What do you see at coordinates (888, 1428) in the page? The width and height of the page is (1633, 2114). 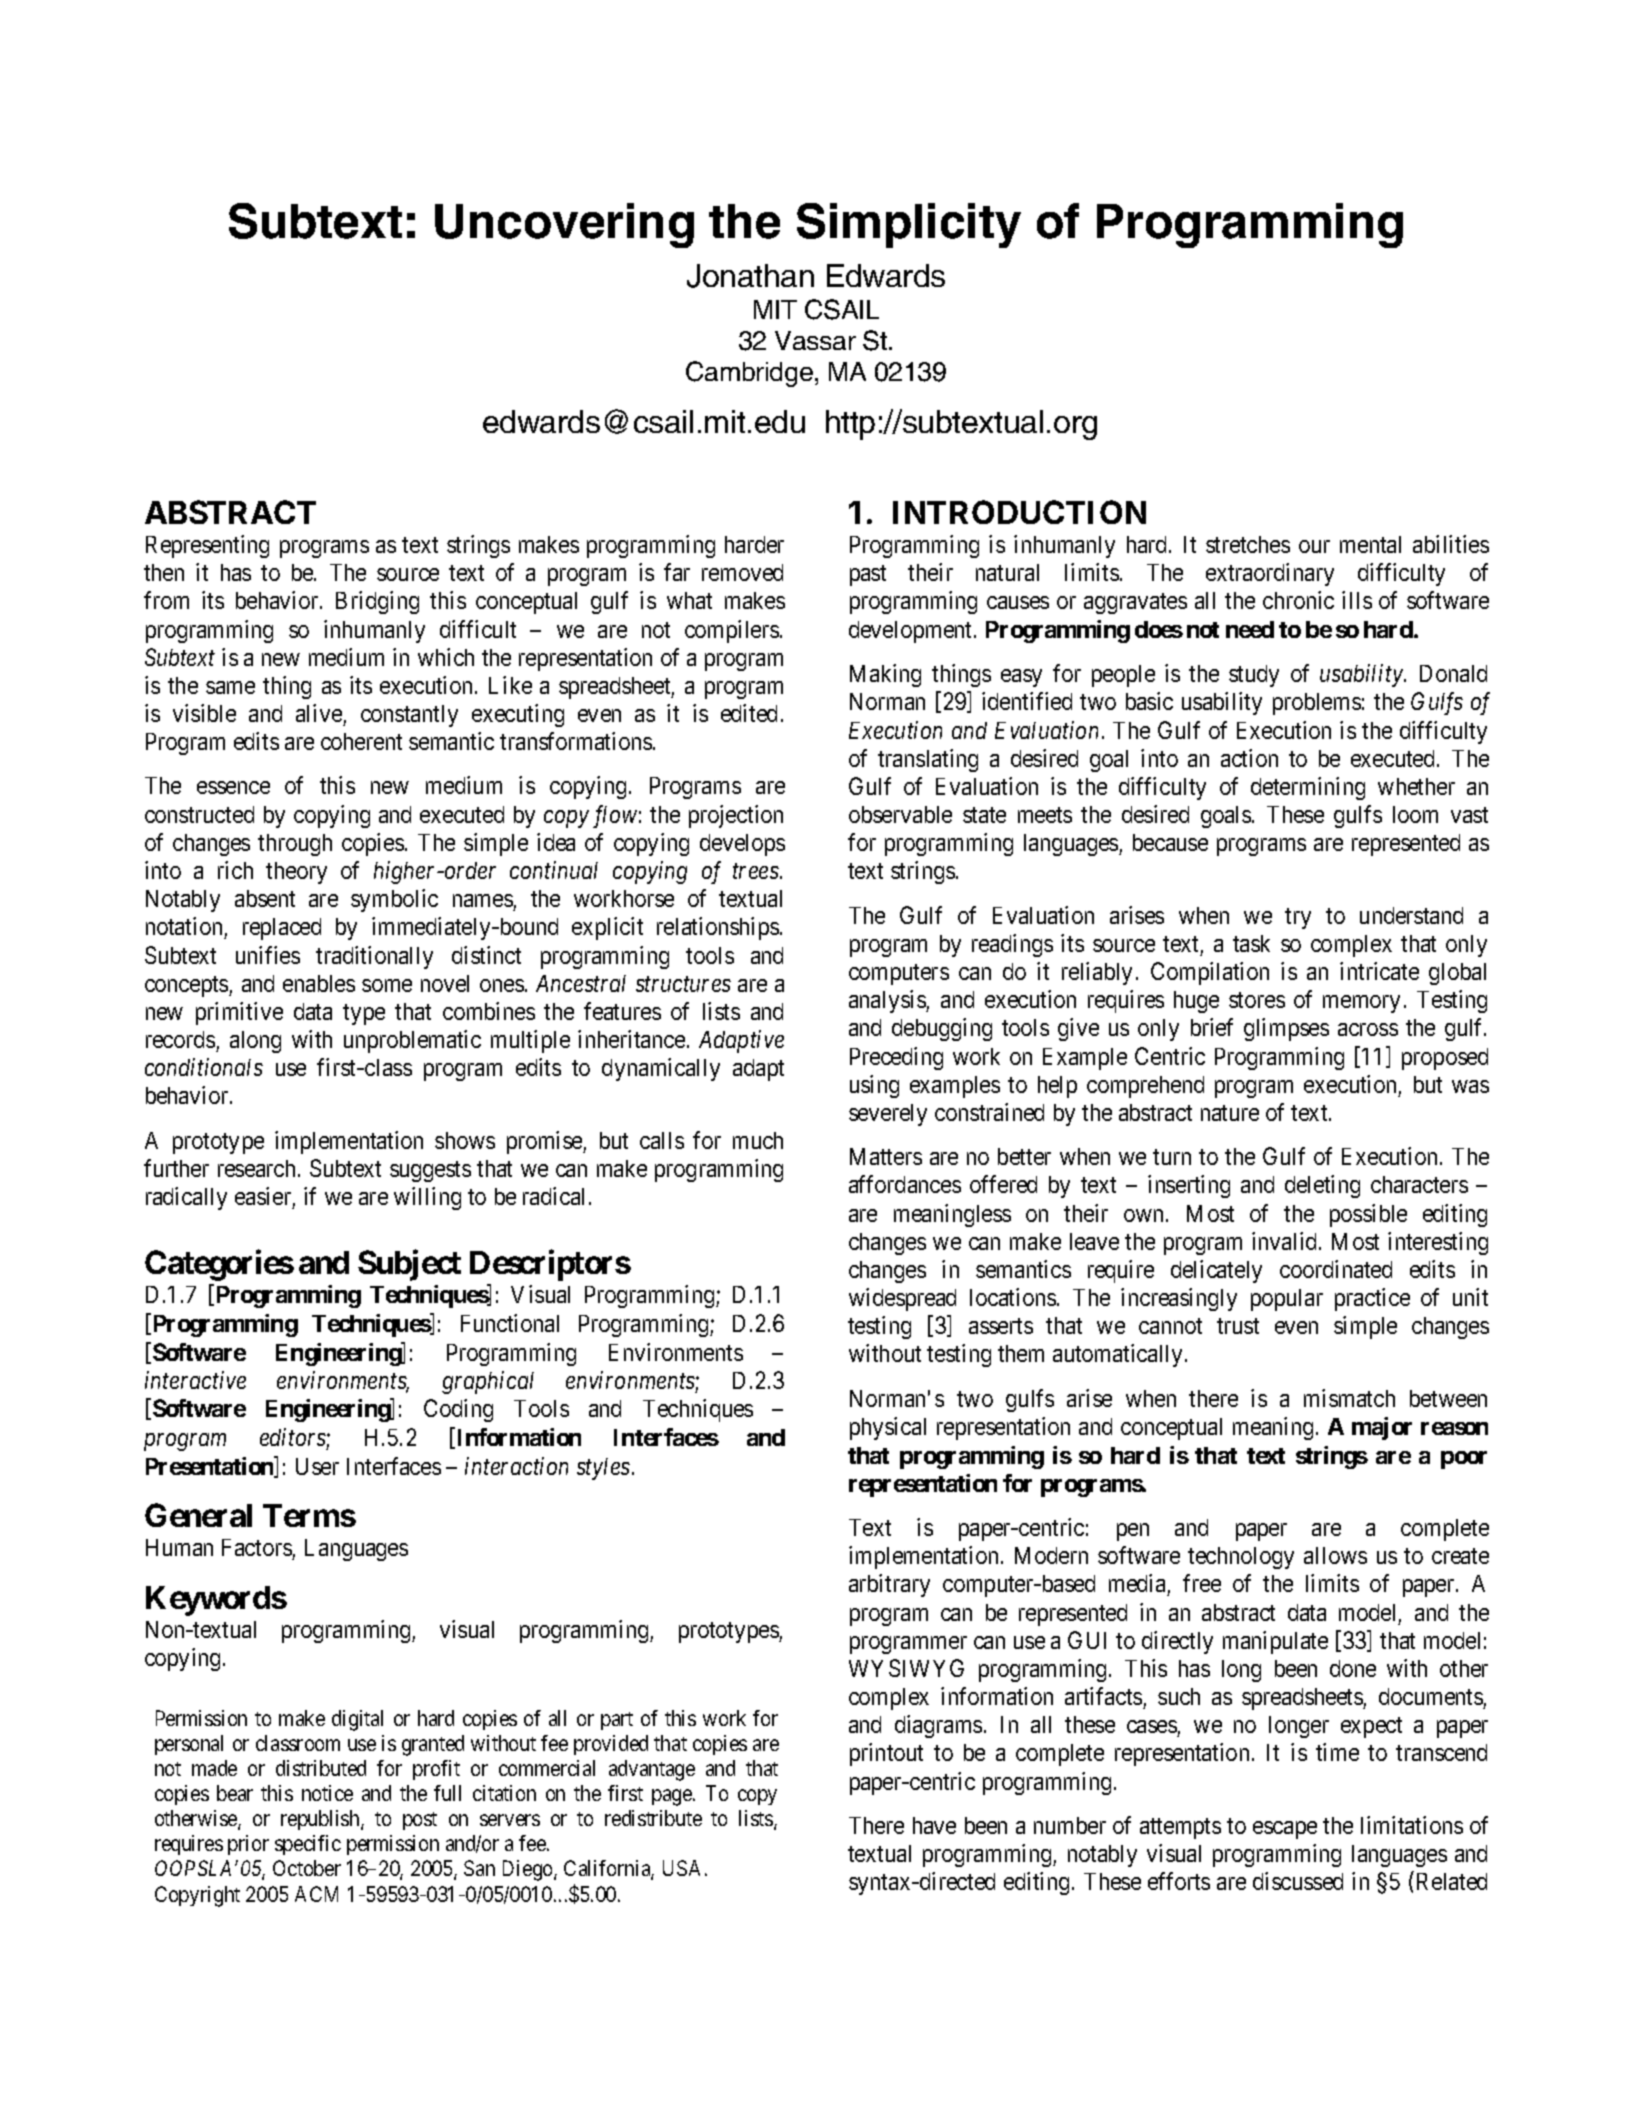 I see `physical` at bounding box center [888, 1428].
